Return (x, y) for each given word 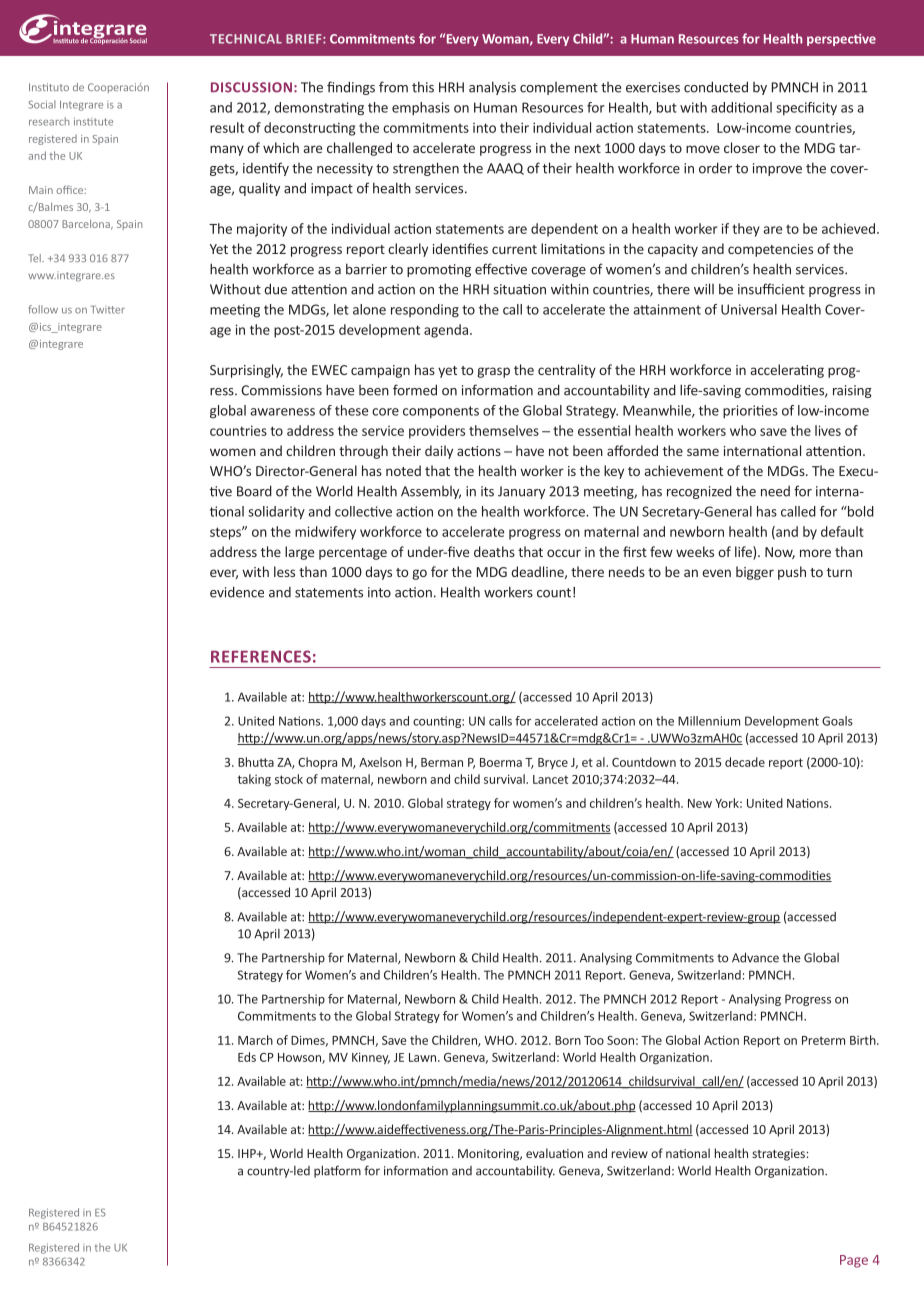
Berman (442, 762)
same (703, 452)
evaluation (554, 1153)
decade (745, 762)
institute (93, 121)
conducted (716, 87)
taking (254, 780)
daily (439, 452)
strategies (778, 1155)
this (423, 87)
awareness (282, 412)
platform (337, 1171)
